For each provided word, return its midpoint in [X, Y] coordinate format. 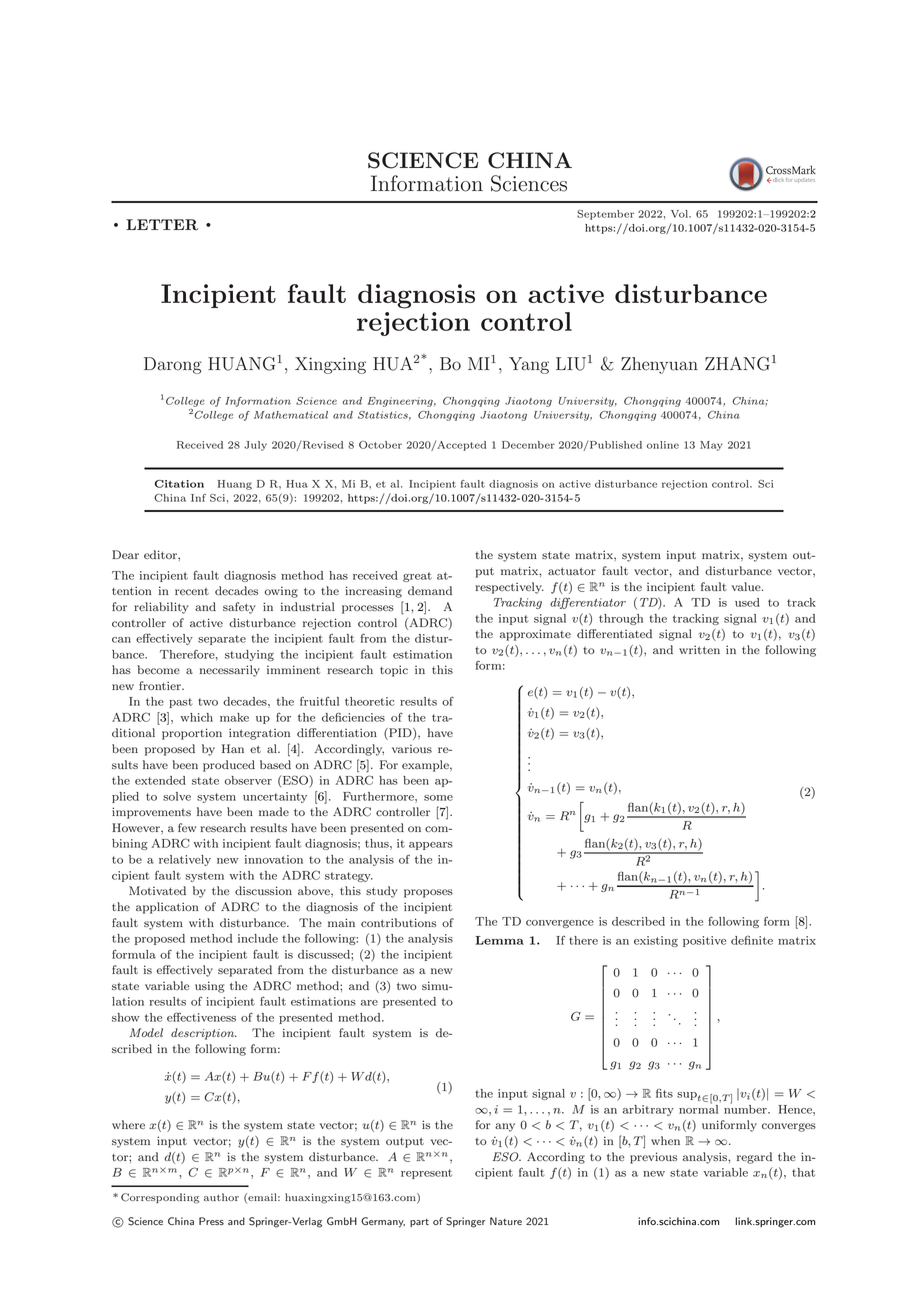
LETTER [162, 225]
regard [754, 1158]
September [605, 215]
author [221, 1197]
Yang [529, 365]
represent [426, 1174]
